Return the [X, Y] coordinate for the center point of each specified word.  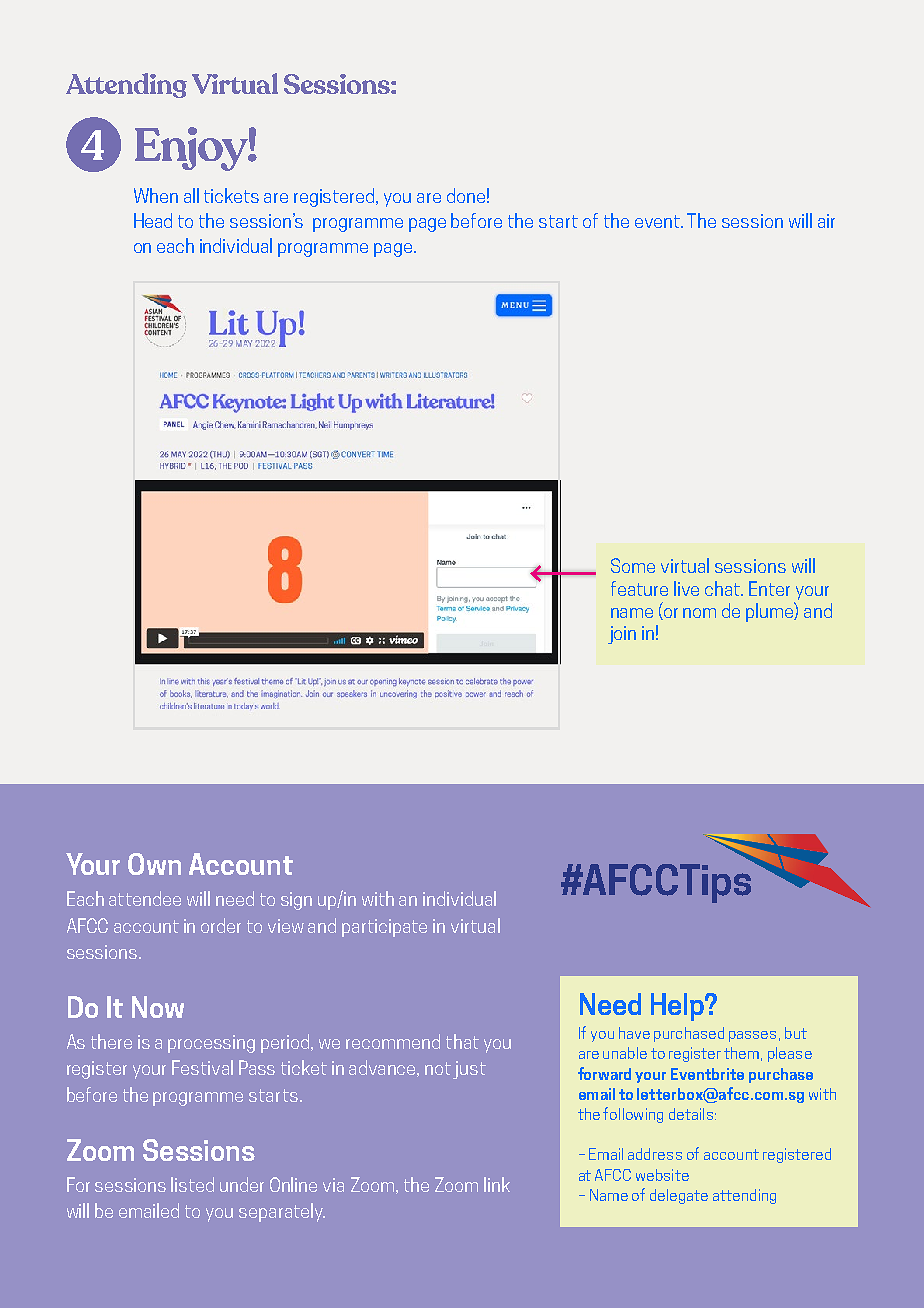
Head [153, 220]
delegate [679, 1196]
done [466, 195]
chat [723, 588]
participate [384, 928]
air [826, 221]
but [796, 1033]
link [497, 1184]
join [622, 635]
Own [154, 864]
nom [699, 613]
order [221, 925]
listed [192, 1184]
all [191, 195]
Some [633, 565]
